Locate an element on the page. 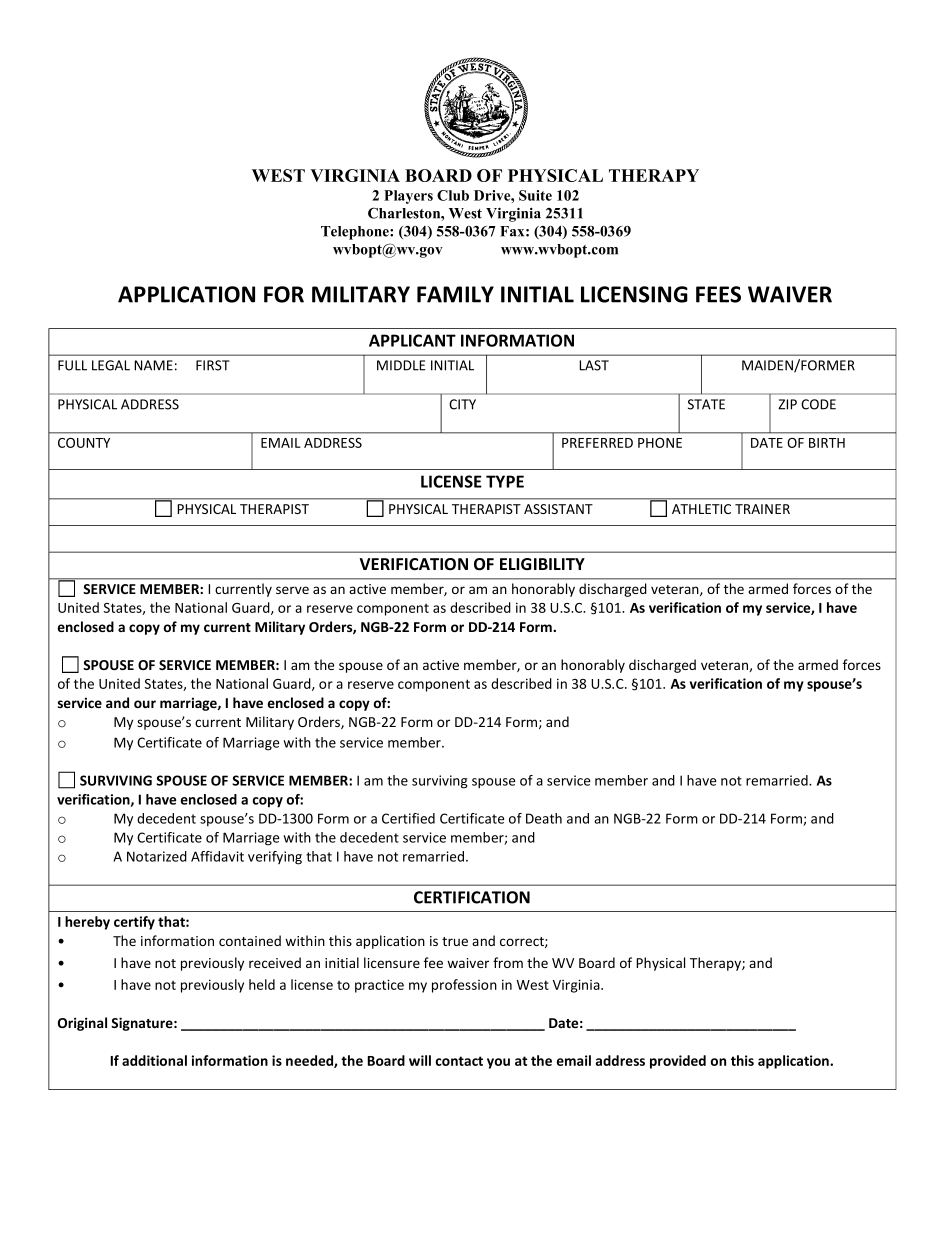 The image size is (952, 1233). Death is located at coordinates (544, 818).
